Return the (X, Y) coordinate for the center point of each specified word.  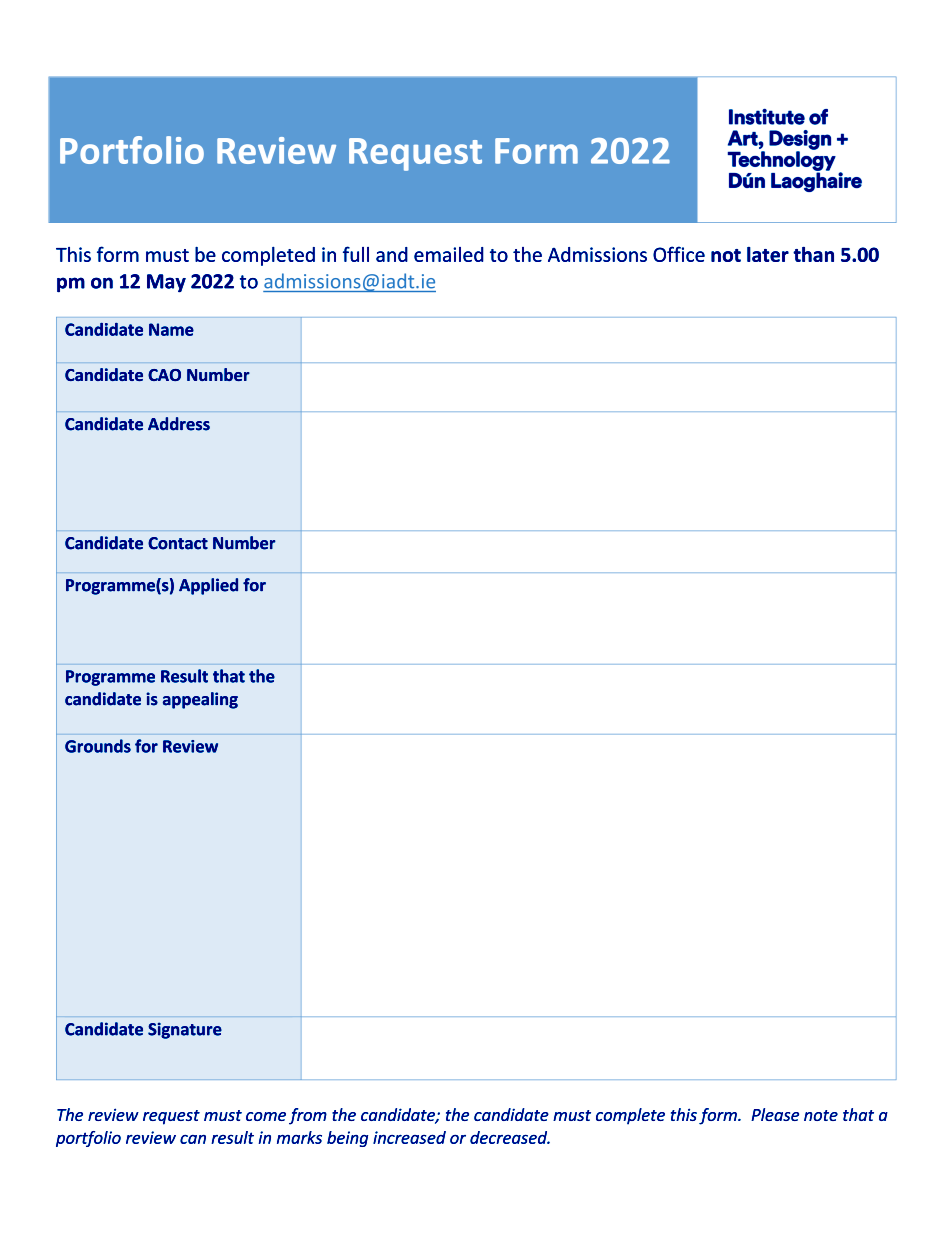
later (768, 254)
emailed (449, 254)
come (266, 1116)
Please (775, 1114)
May (166, 283)
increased (409, 1137)
